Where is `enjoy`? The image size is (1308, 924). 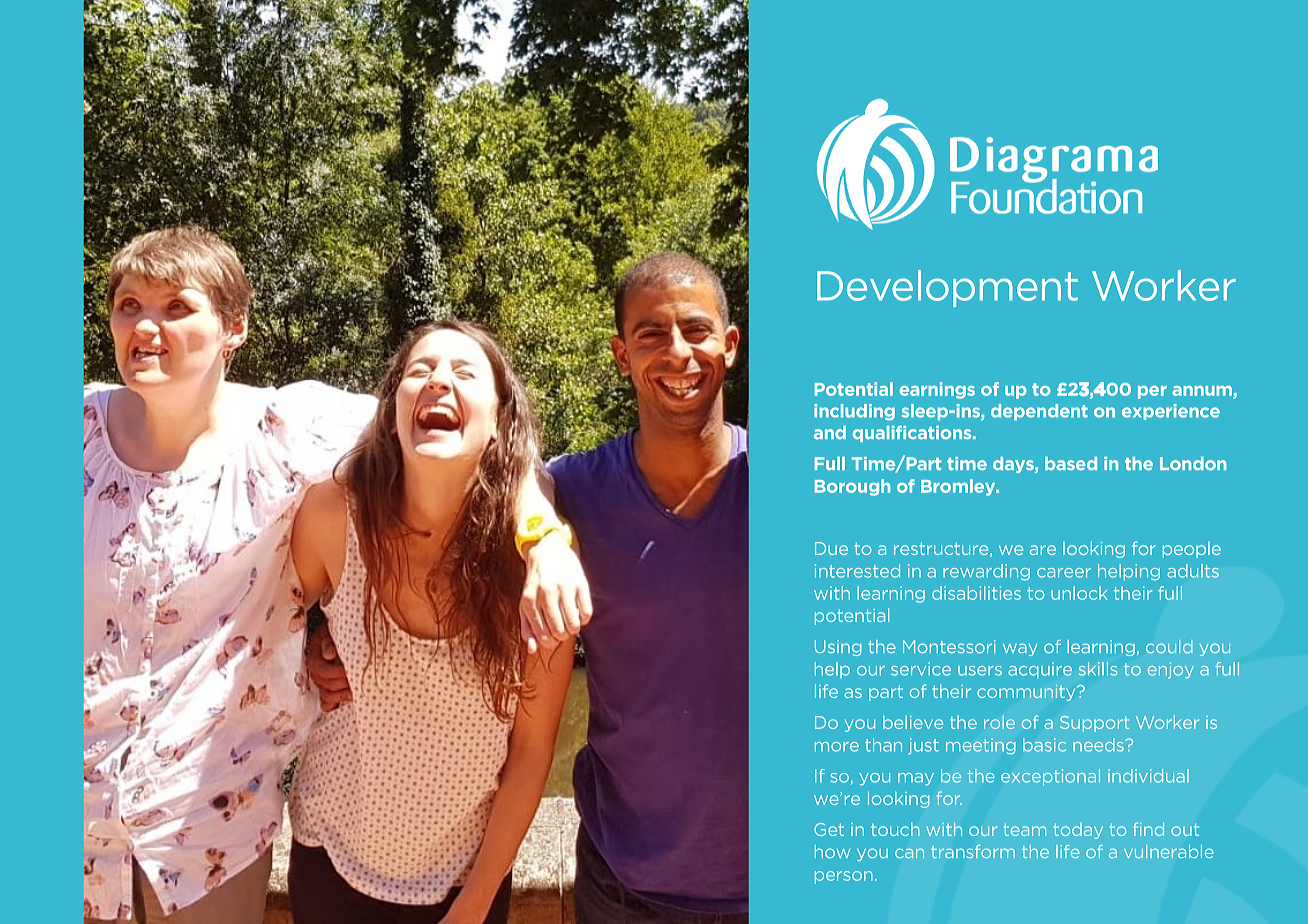 enjoy is located at coordinates (1171, 670).
